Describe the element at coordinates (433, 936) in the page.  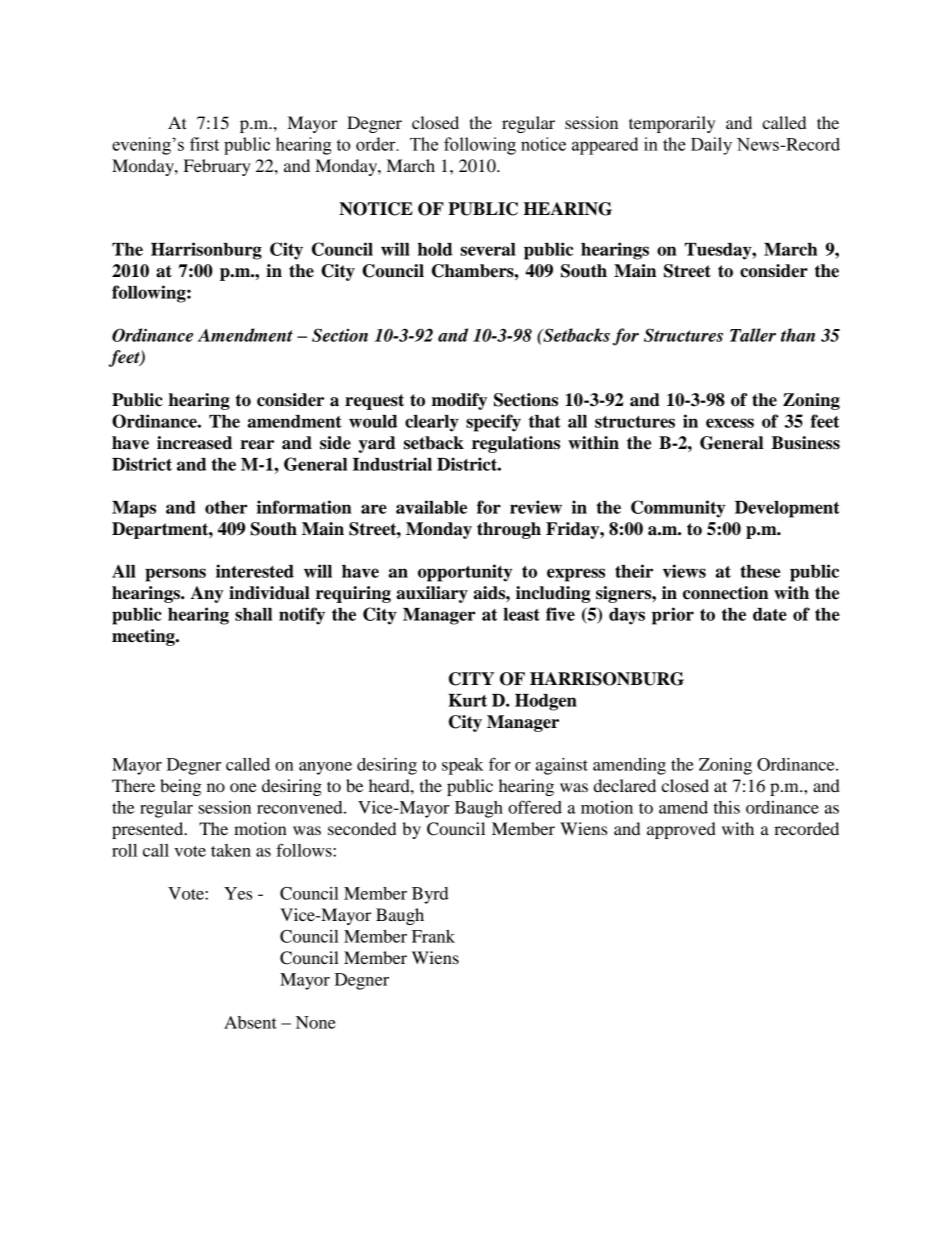
I see `Frank` at that location.
